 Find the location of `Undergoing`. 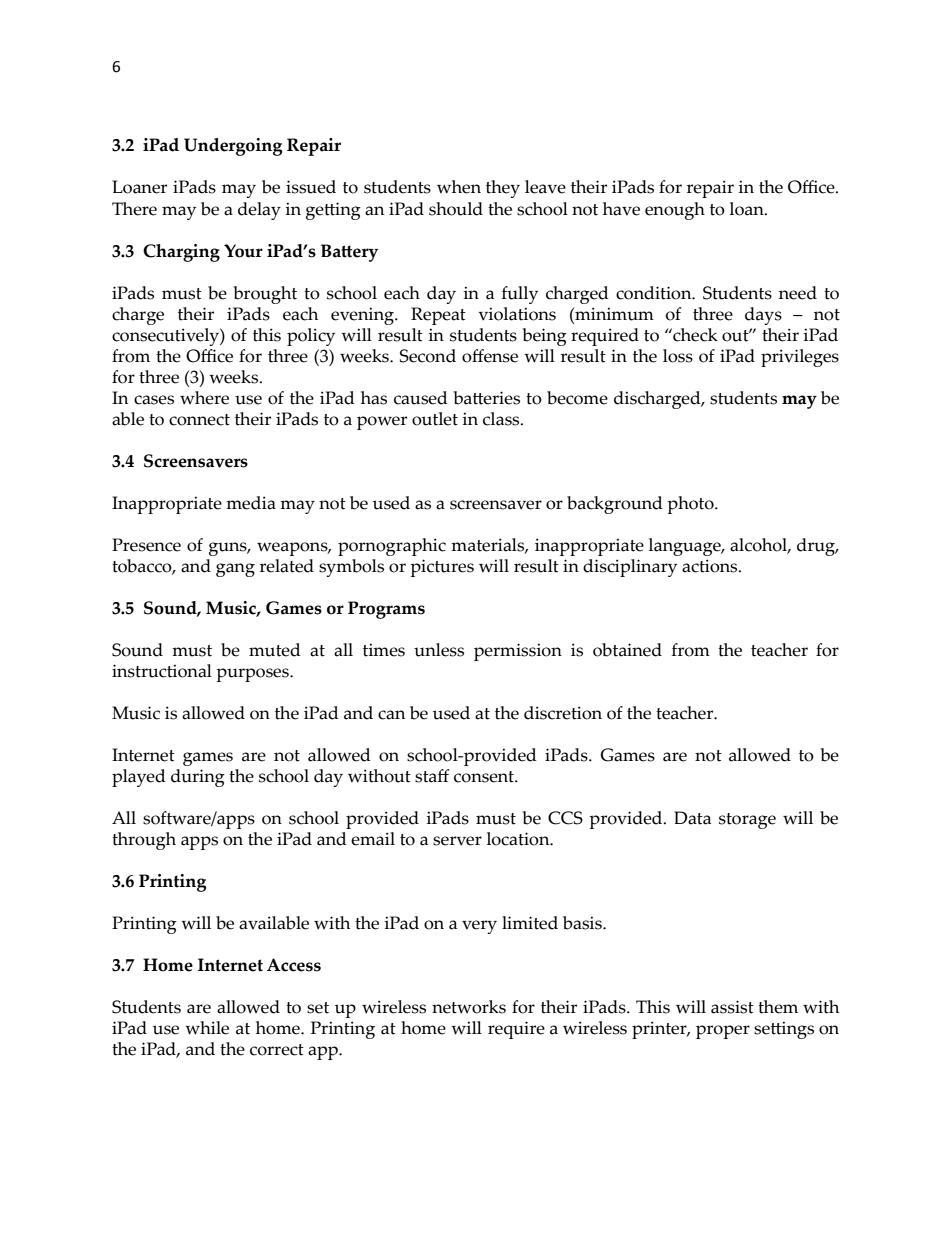

Undergoing is located at coordinates (233, 147).
